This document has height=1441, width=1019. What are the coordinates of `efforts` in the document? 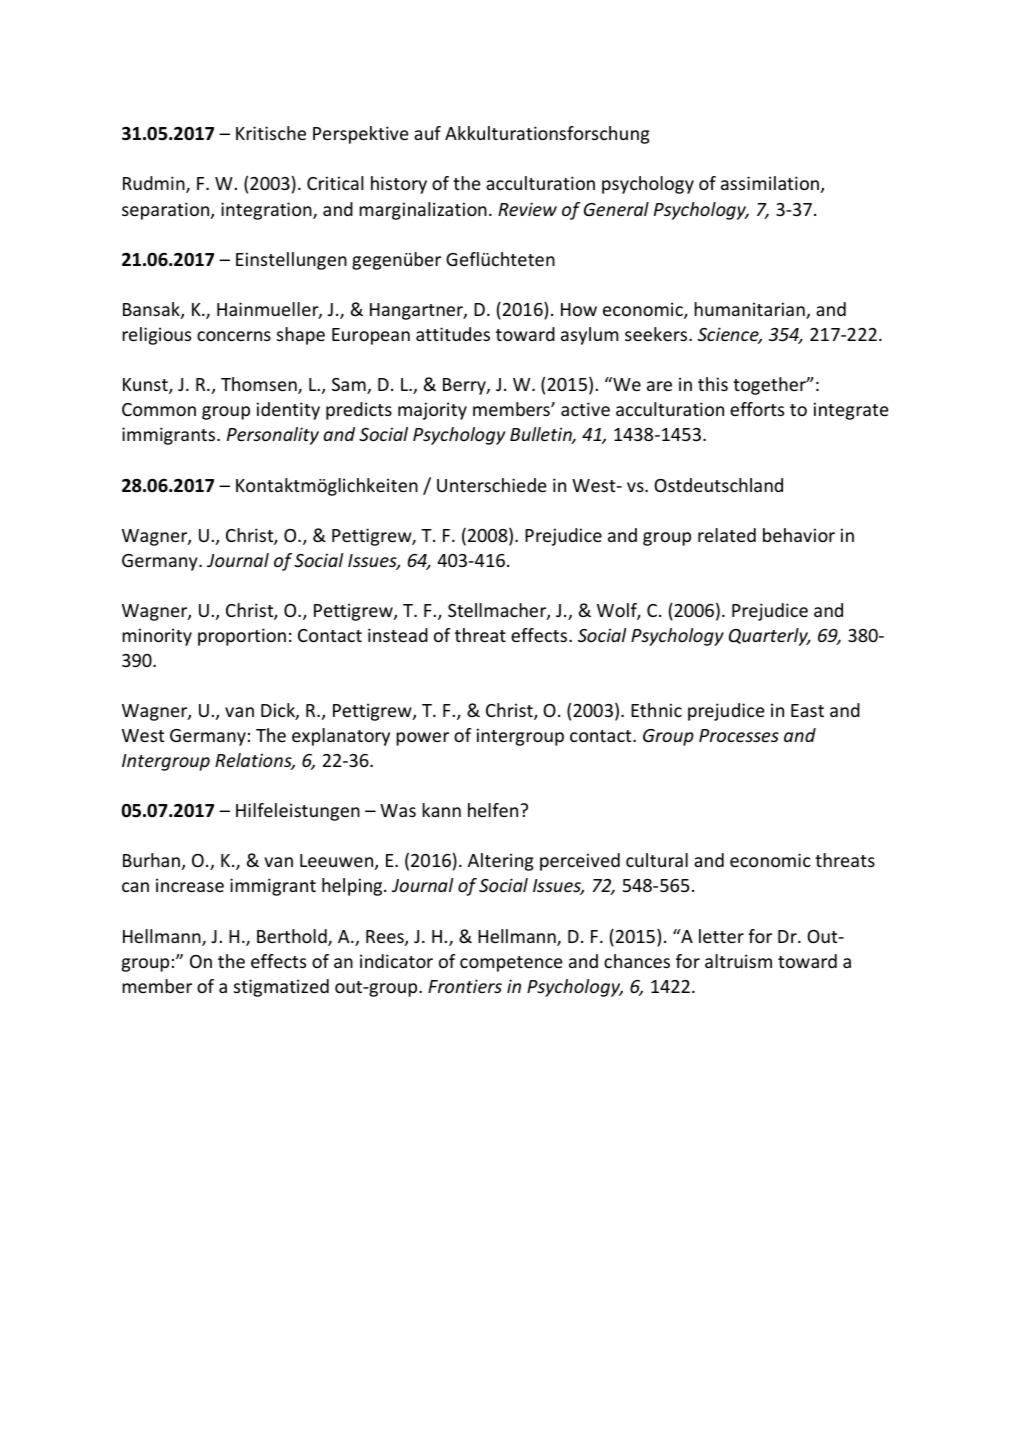 It's located at (757, 409).
